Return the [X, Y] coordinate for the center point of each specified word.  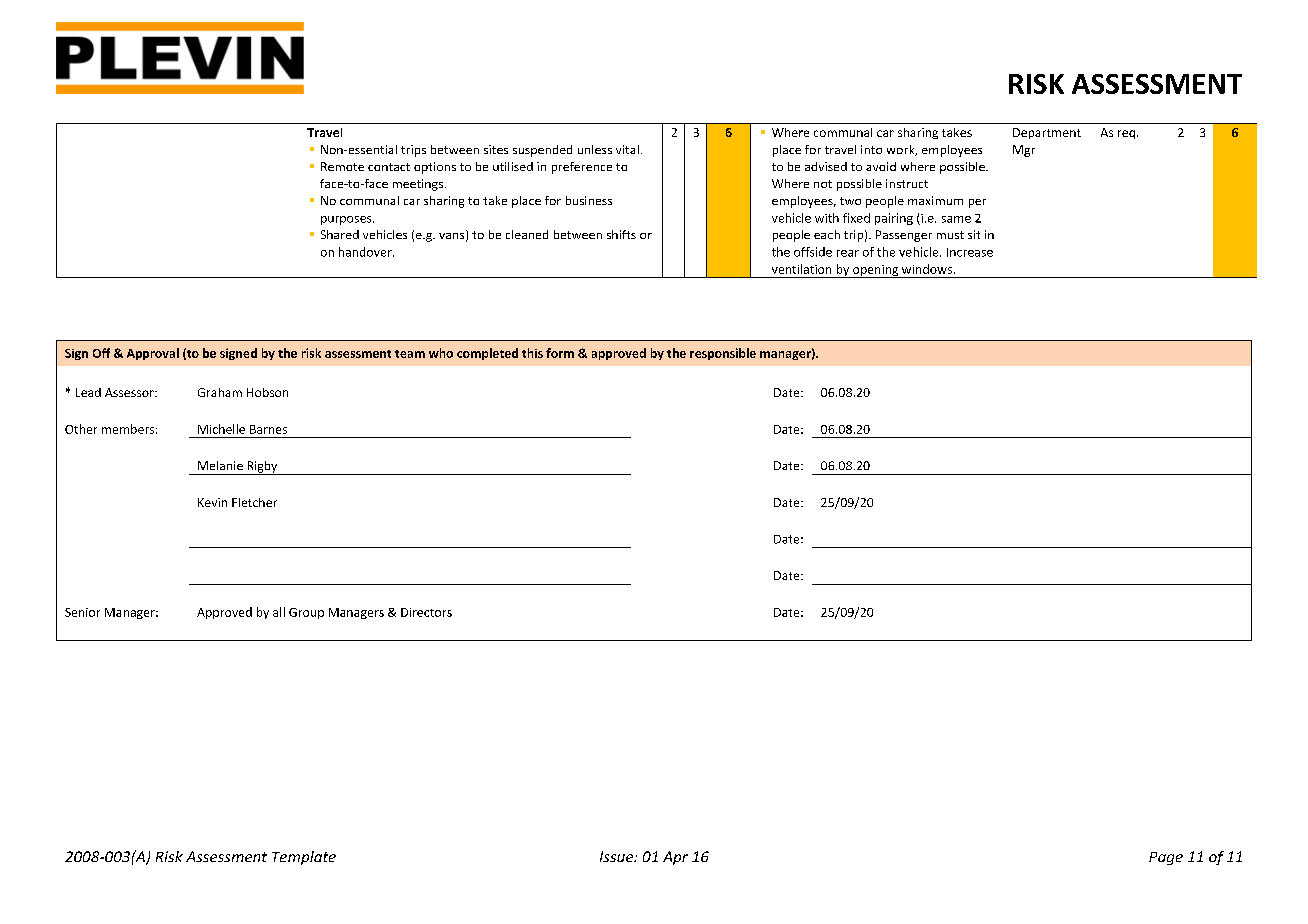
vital [627, 149]
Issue [618, 856]
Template [304, 858]
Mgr [1024, 151]
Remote [342, 166]
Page [1166, 858]
